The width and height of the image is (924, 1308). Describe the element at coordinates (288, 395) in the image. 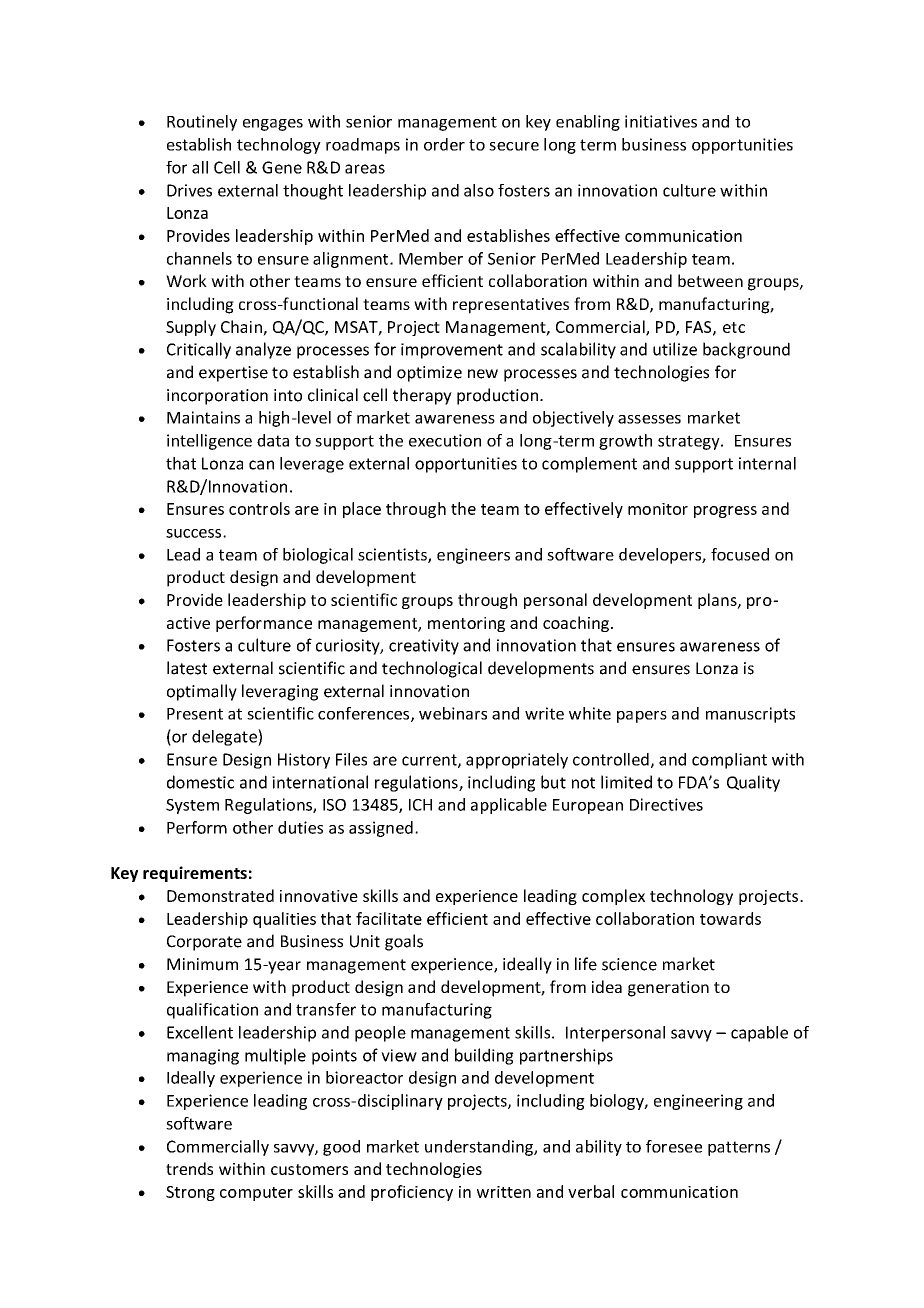

I see `into` at that location.
